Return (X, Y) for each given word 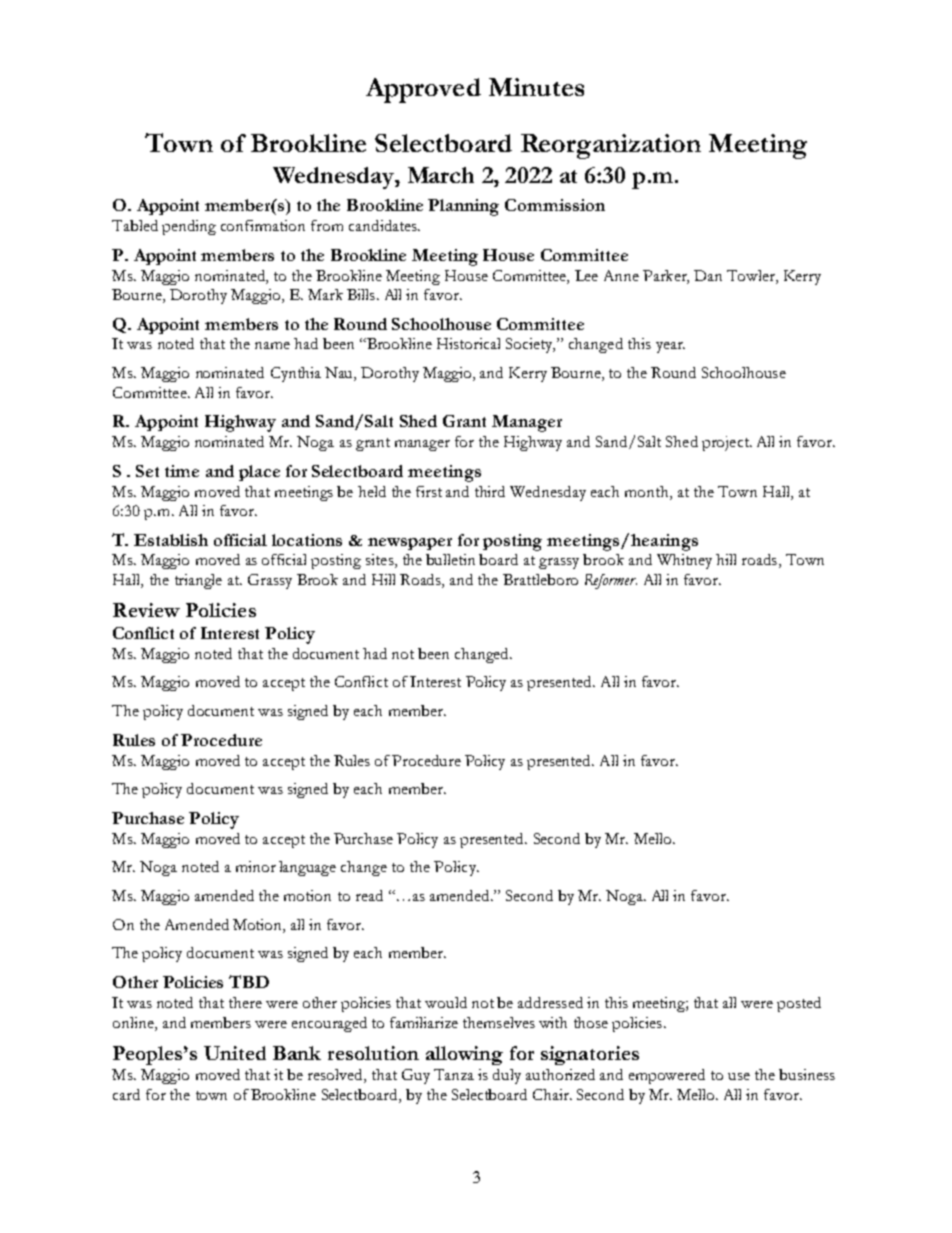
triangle (198, 581)
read (369, 895)
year (670, 347)
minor (256, 866)
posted (799, 1004)
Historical (468, 343)
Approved (423, 90)
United (235, 1053)
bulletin (450, 559)
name (272, 345)
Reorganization (611, 146)
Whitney (684, 561)
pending (189, 227)
